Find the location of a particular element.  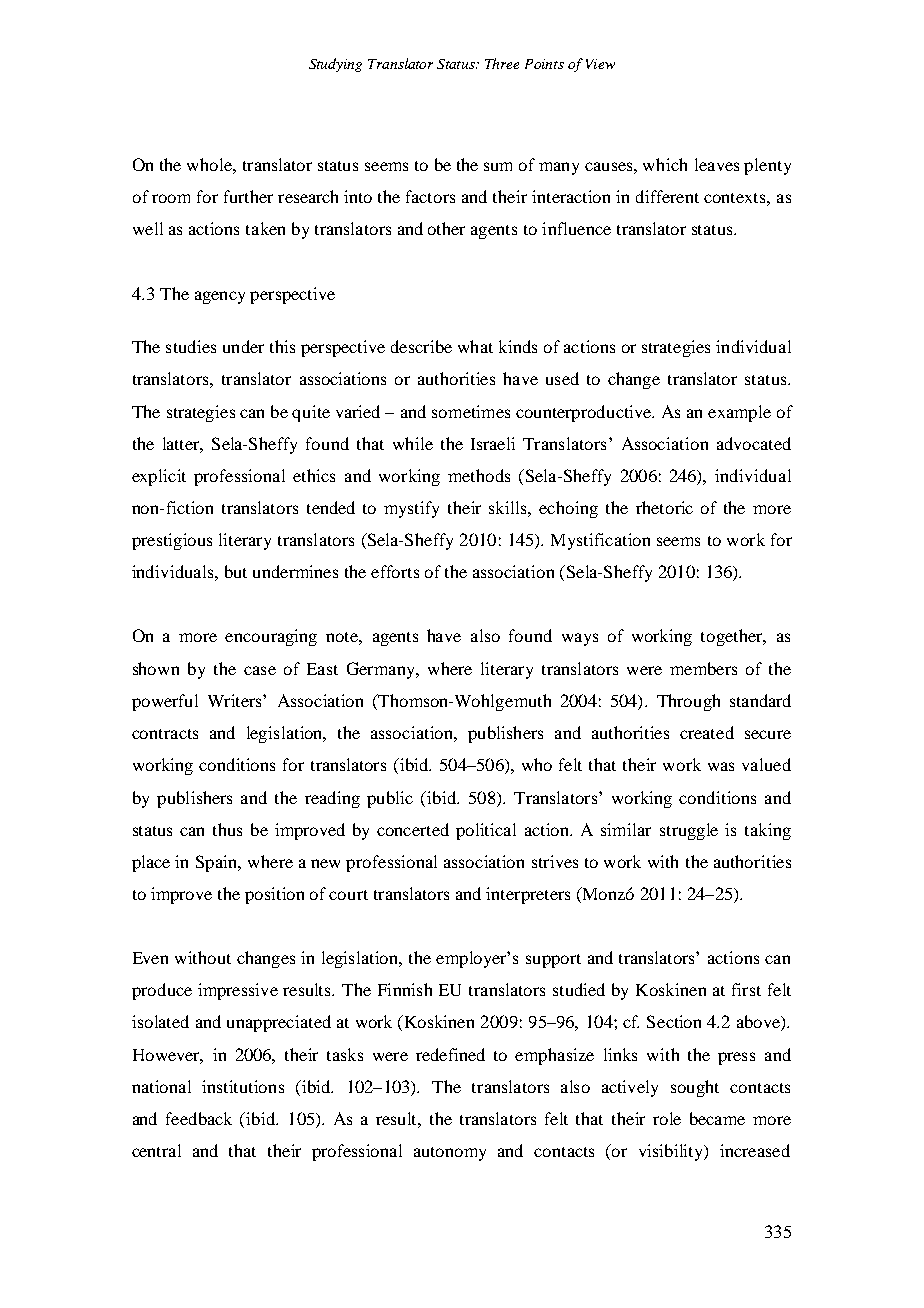

prestigious is located at coordinates (172, 541).
